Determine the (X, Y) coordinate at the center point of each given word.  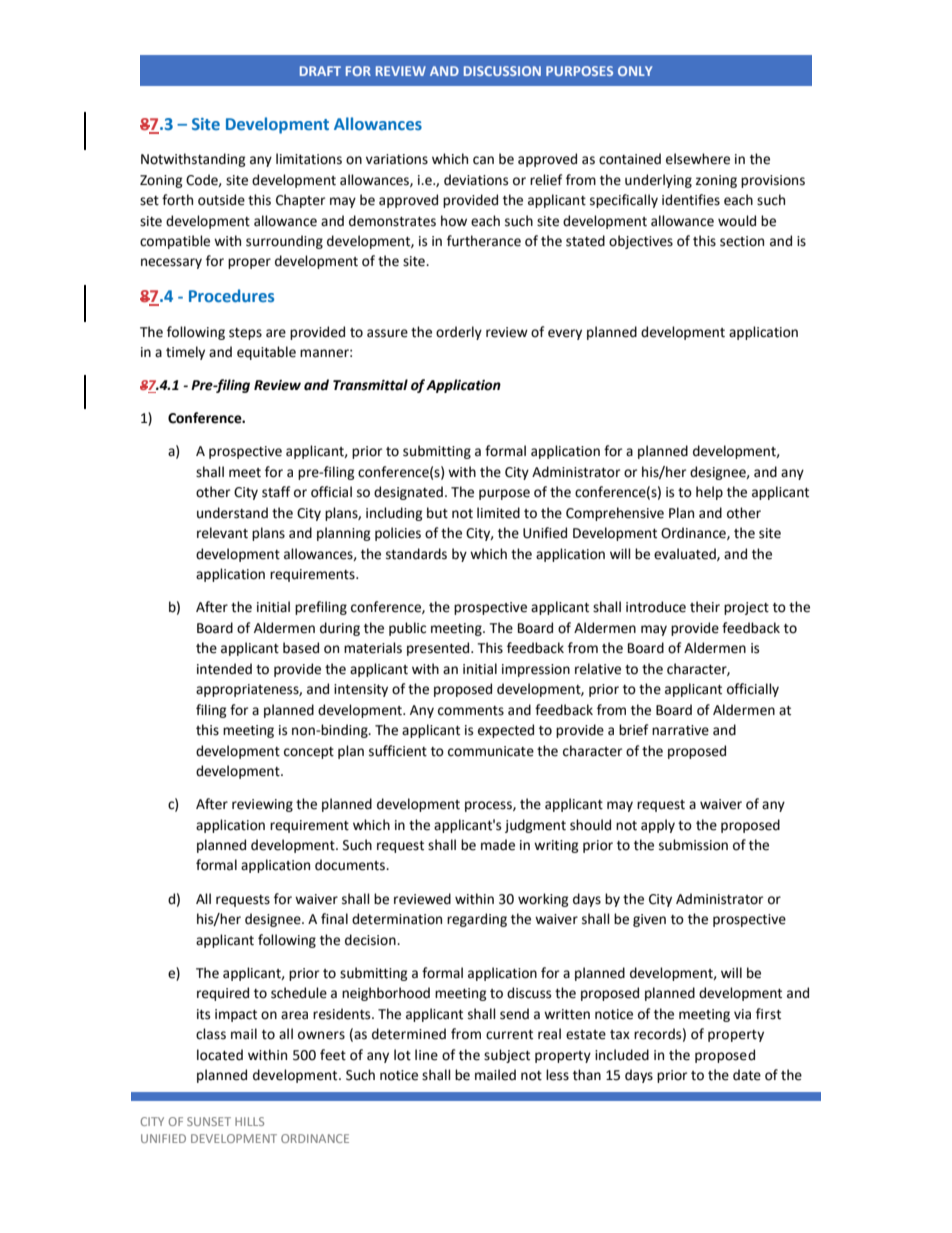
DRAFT (320, 71)
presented (439, 649)
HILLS (249, 1121)
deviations (476, 180)
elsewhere (698, 159)
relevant (222, 533)
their (705, 607)
